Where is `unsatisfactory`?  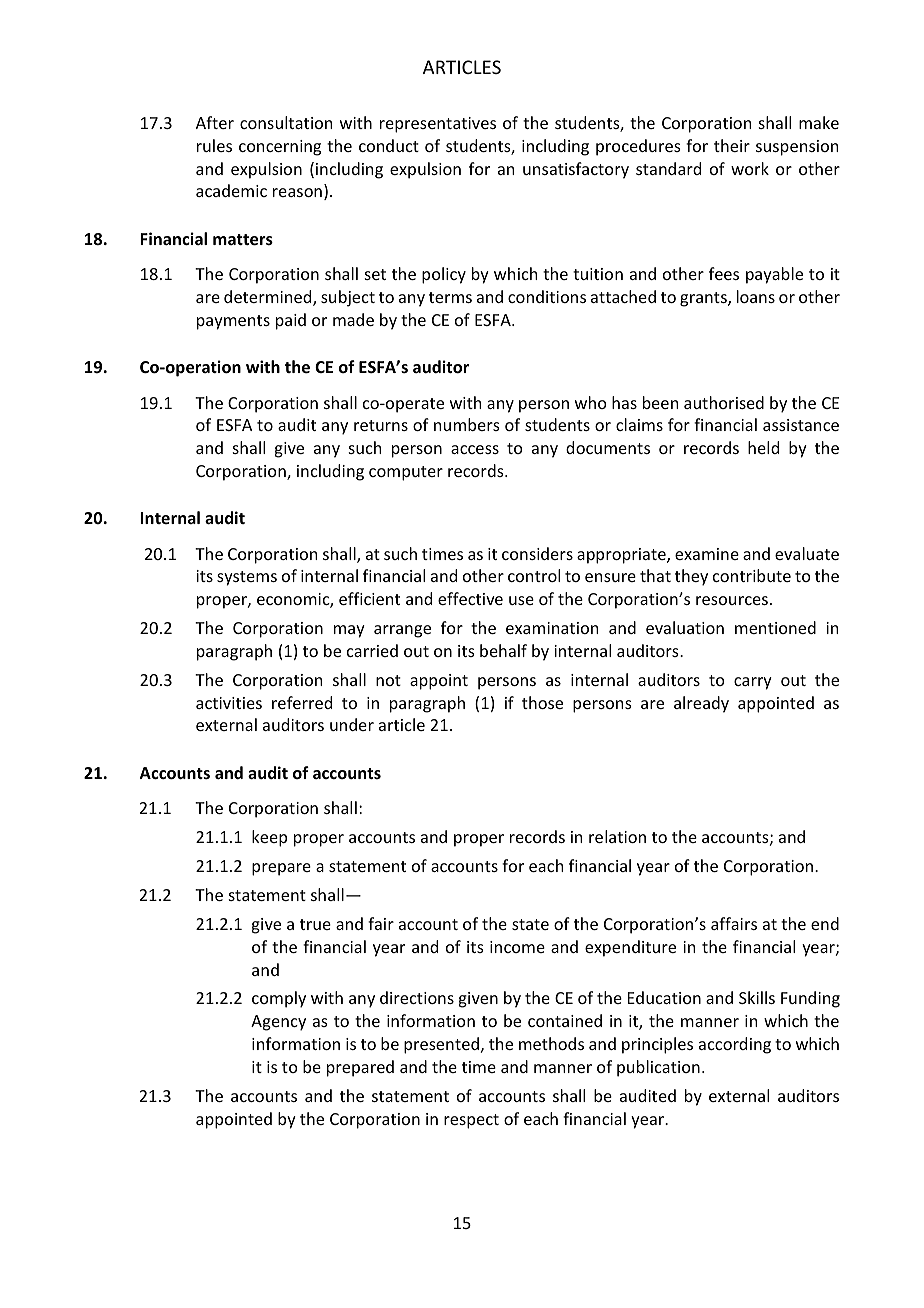 unsatisfactory is located at coordinates (576, 170).
